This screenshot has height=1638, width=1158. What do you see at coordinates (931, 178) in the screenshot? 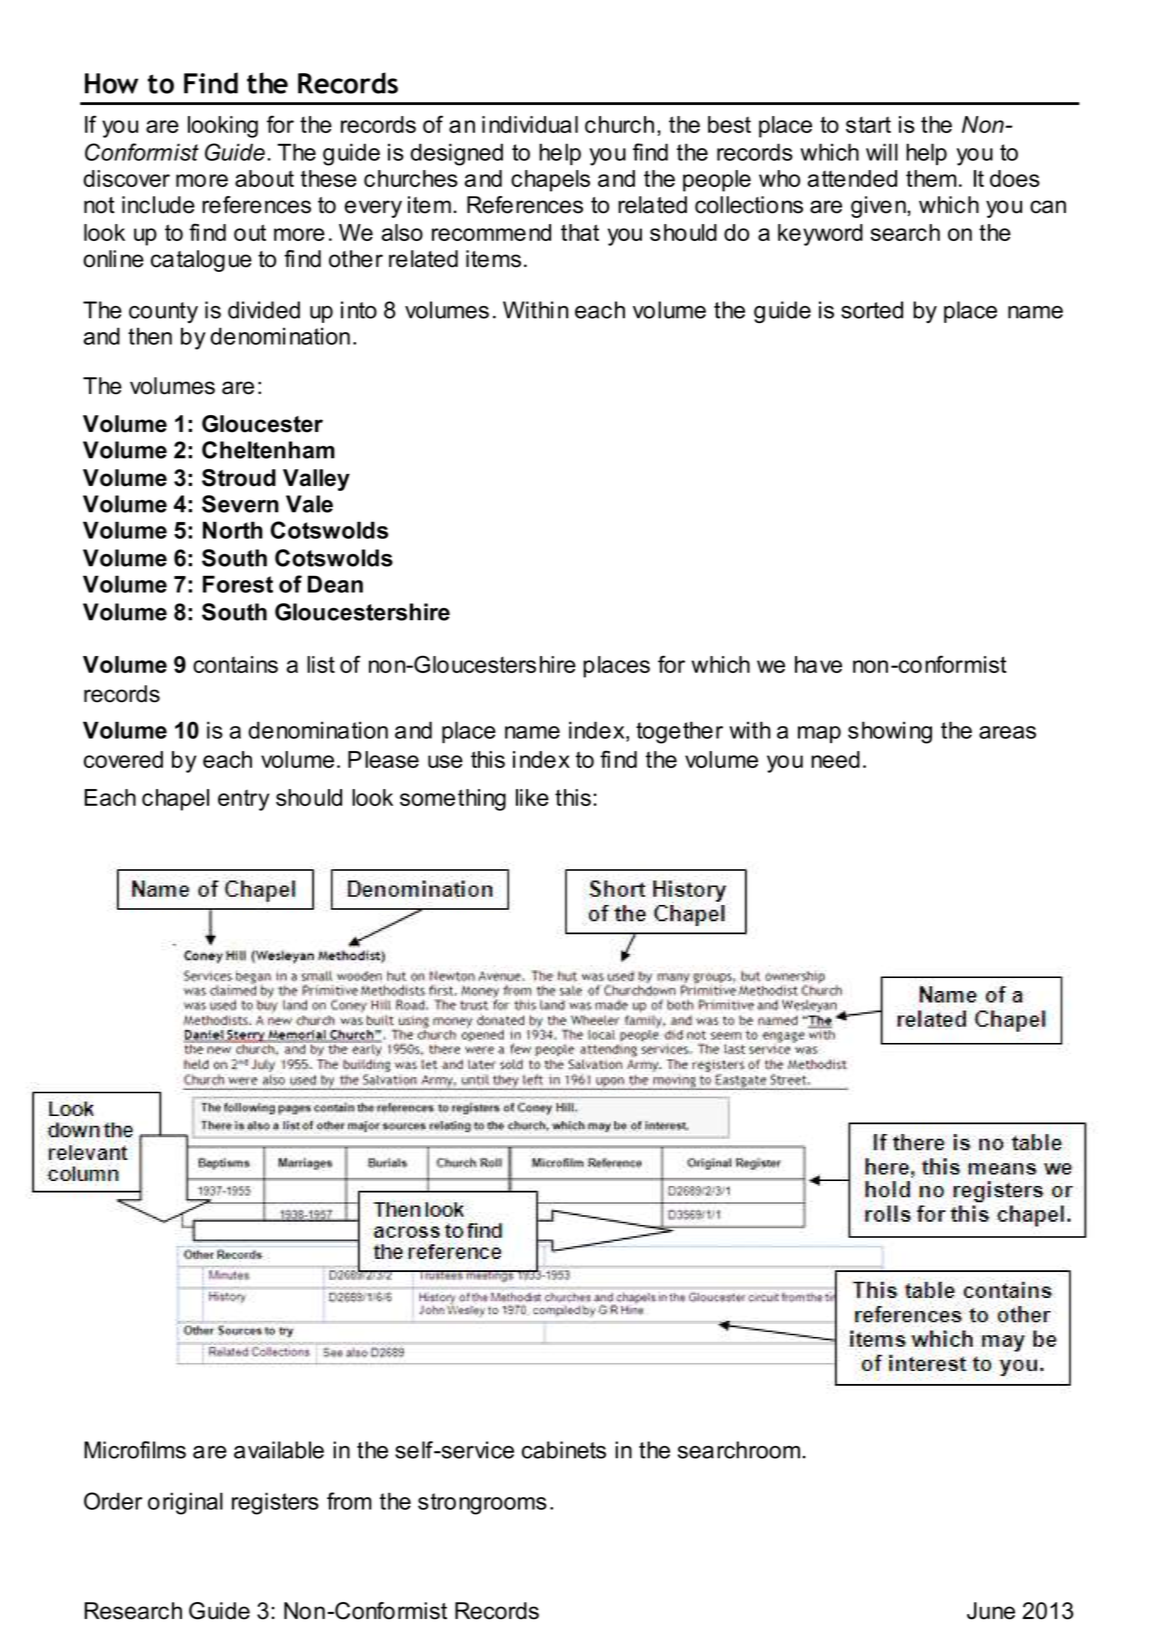
I see `them` at bounding box center [931, 178].
